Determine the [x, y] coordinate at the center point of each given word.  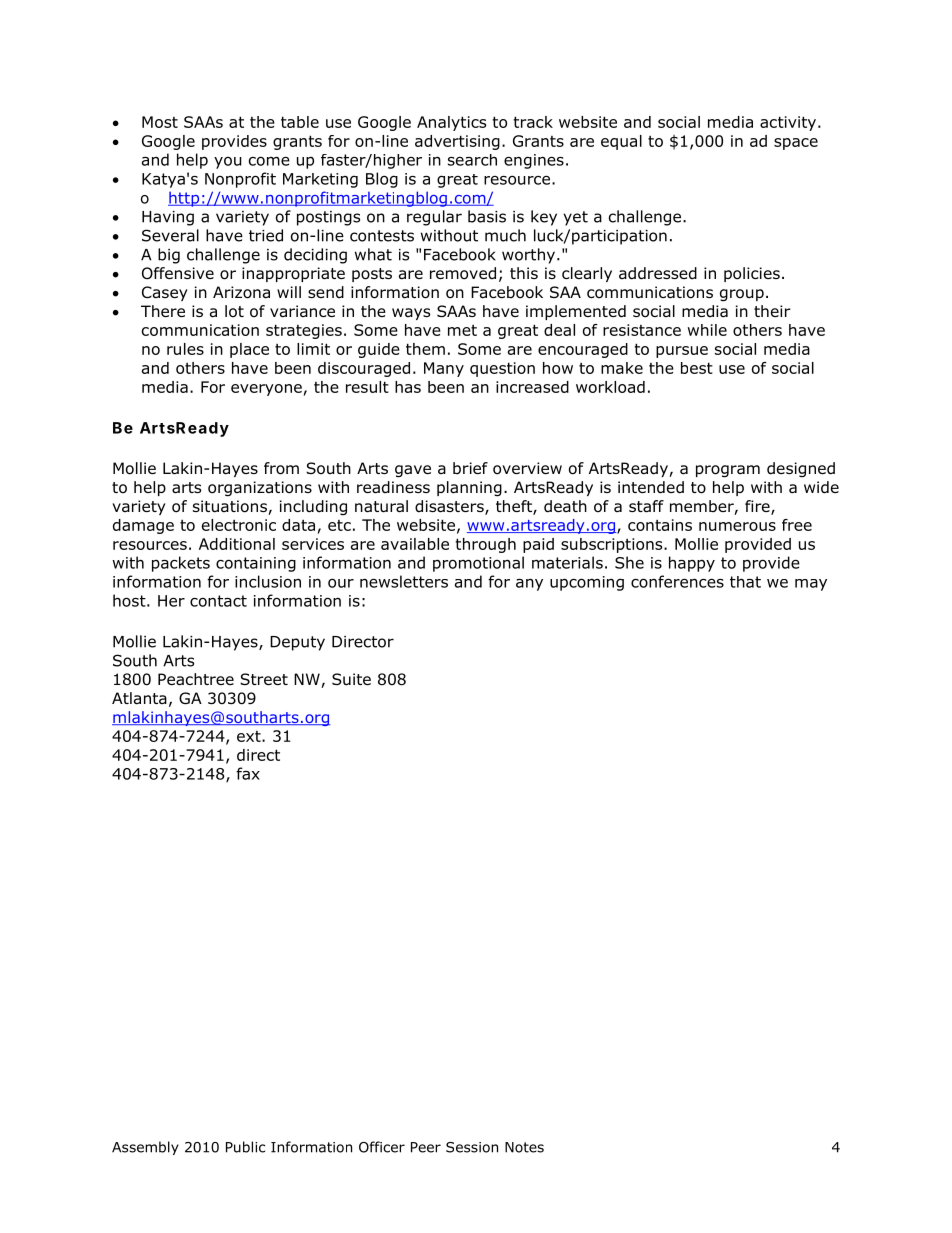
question [502, 369]
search [472, 160]
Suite [351, 679]
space [796, 144]
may [811, 585]
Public [245, 1147]
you [228, 163]
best [697, 368]
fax [248, 773]
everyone [266, 390]
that [745, 582]
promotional [478, 564]
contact [218, 601]
